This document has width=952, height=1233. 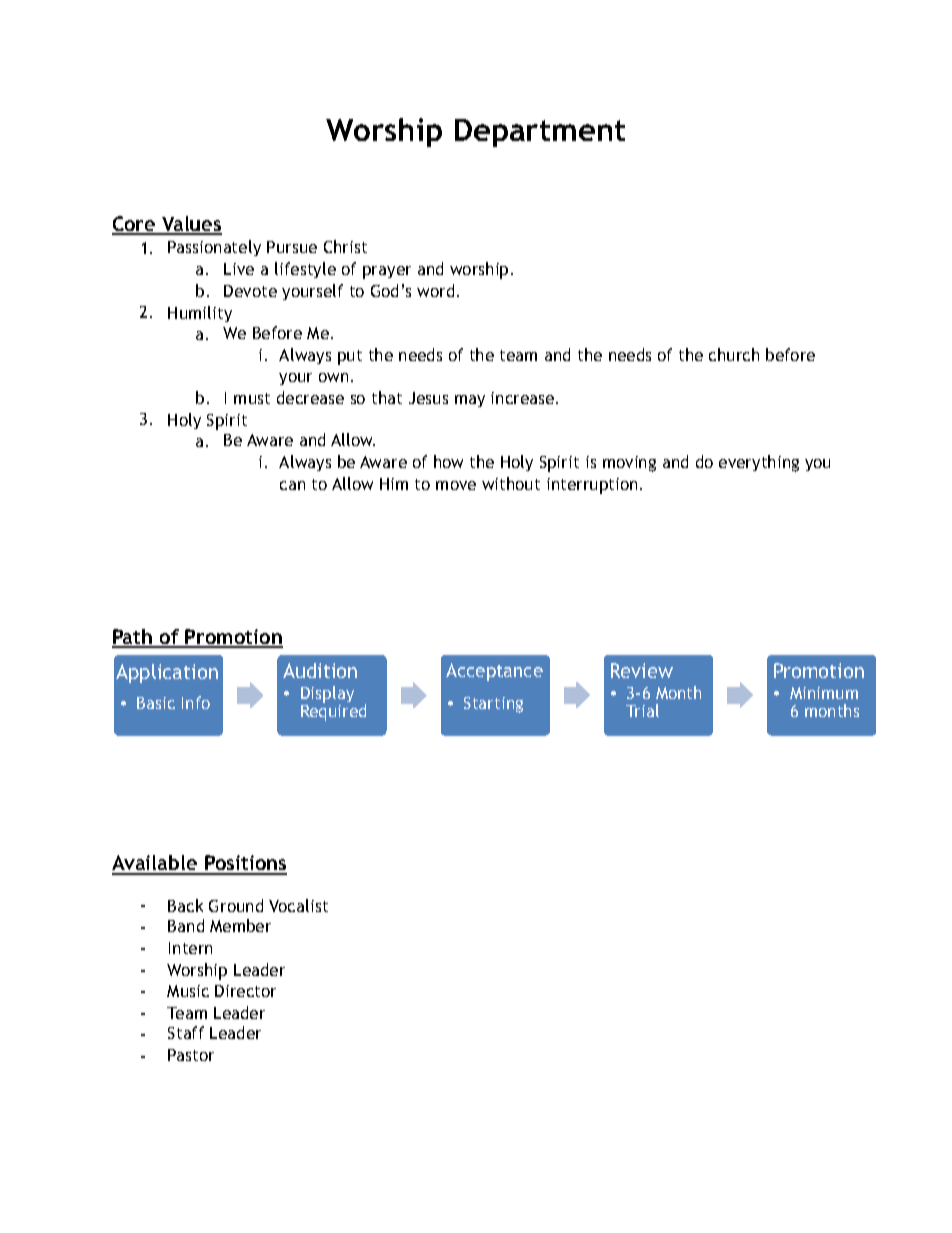 I want to click on church, so click(x=734, y=354).
